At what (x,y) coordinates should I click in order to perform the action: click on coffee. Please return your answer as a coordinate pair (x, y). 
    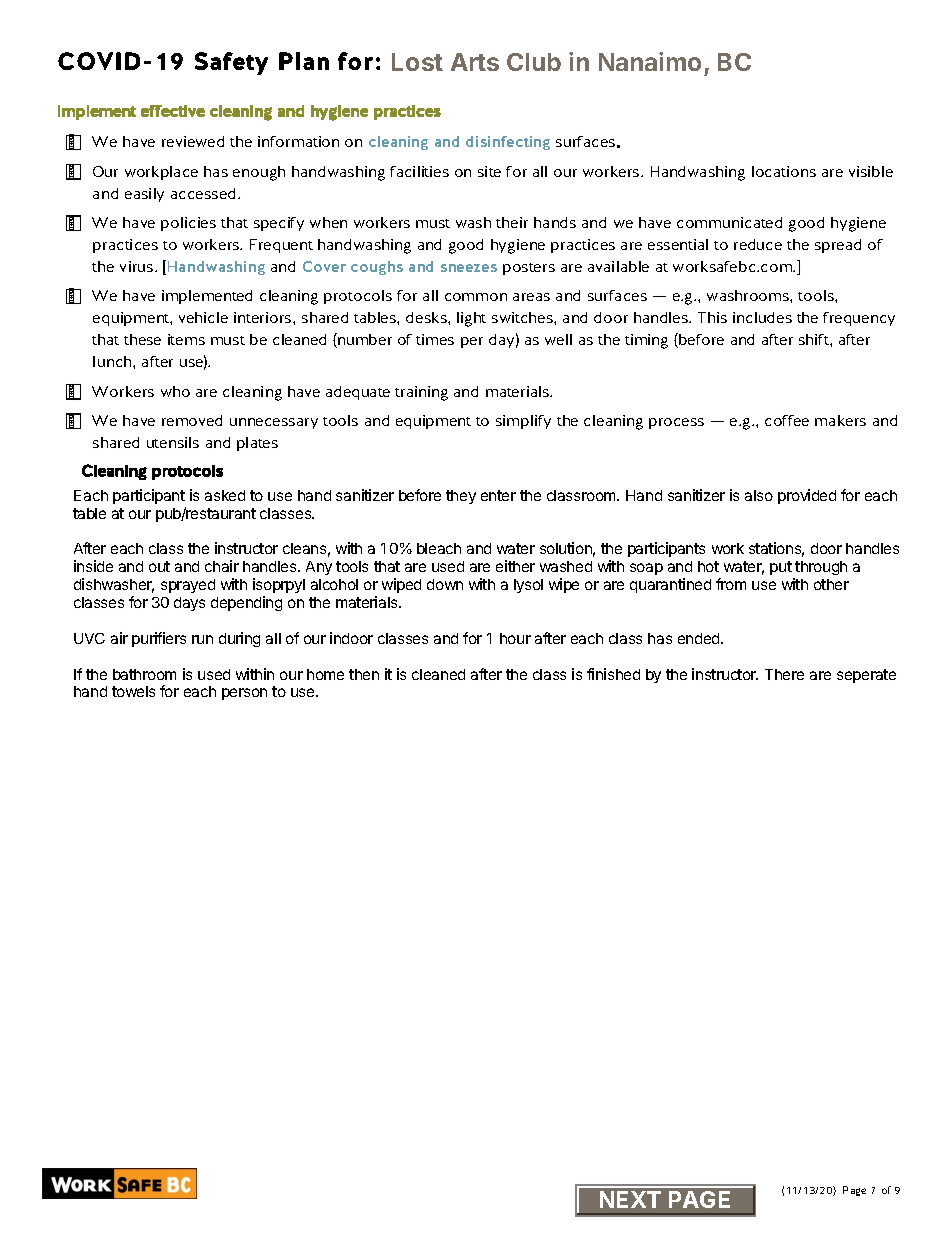
    Looking at the image, I should click on (787, 420).
